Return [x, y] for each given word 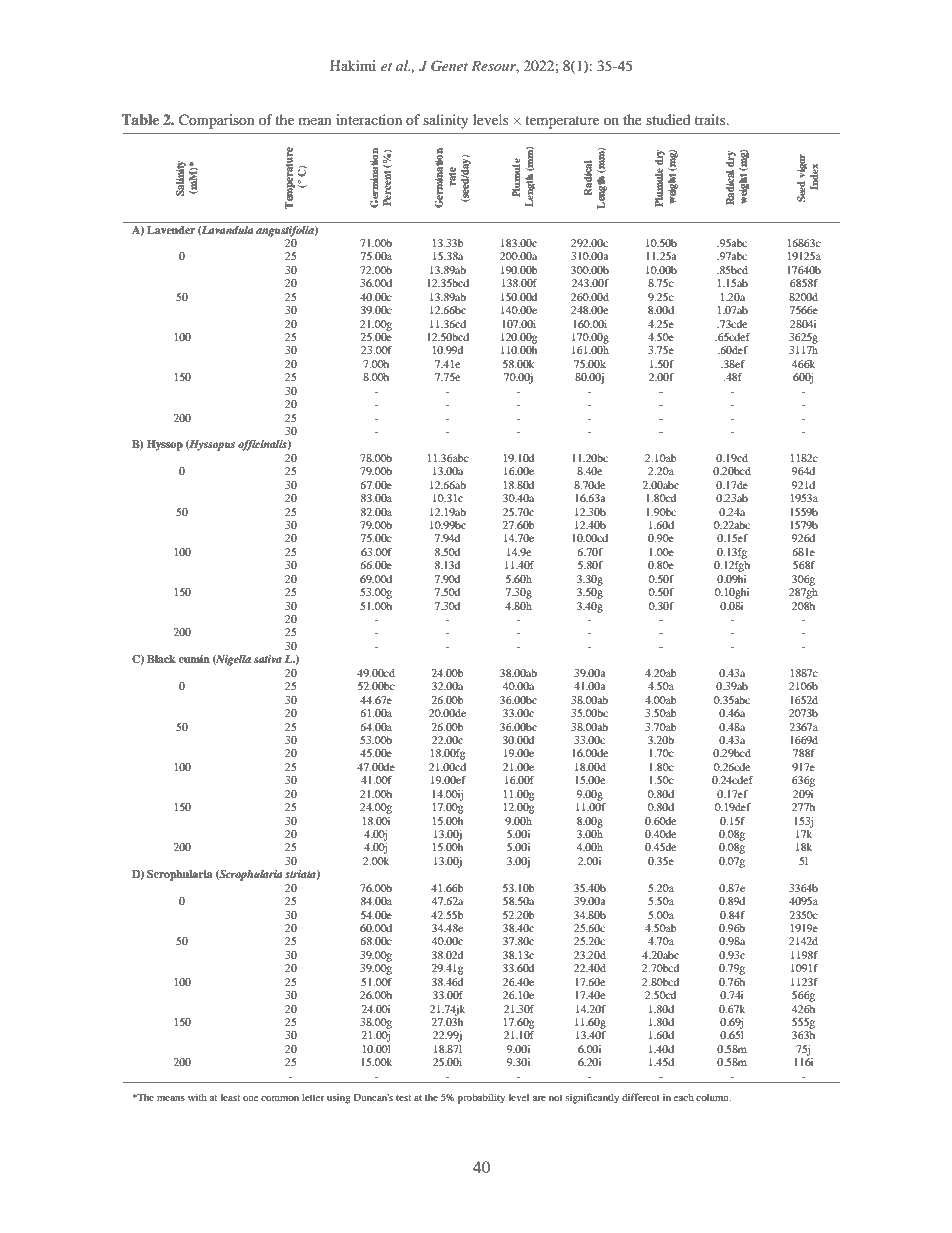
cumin [194, 659]
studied [668, 119]
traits [711, 119]
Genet [449, 66]
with [197, 1097]
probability [481, 1098]
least [230, 1097]
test [403, 1098]
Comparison [217, 121]
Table [140, 119]
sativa [268, 659]
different [641, 1097]
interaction [369, 119]
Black [161, 659]
